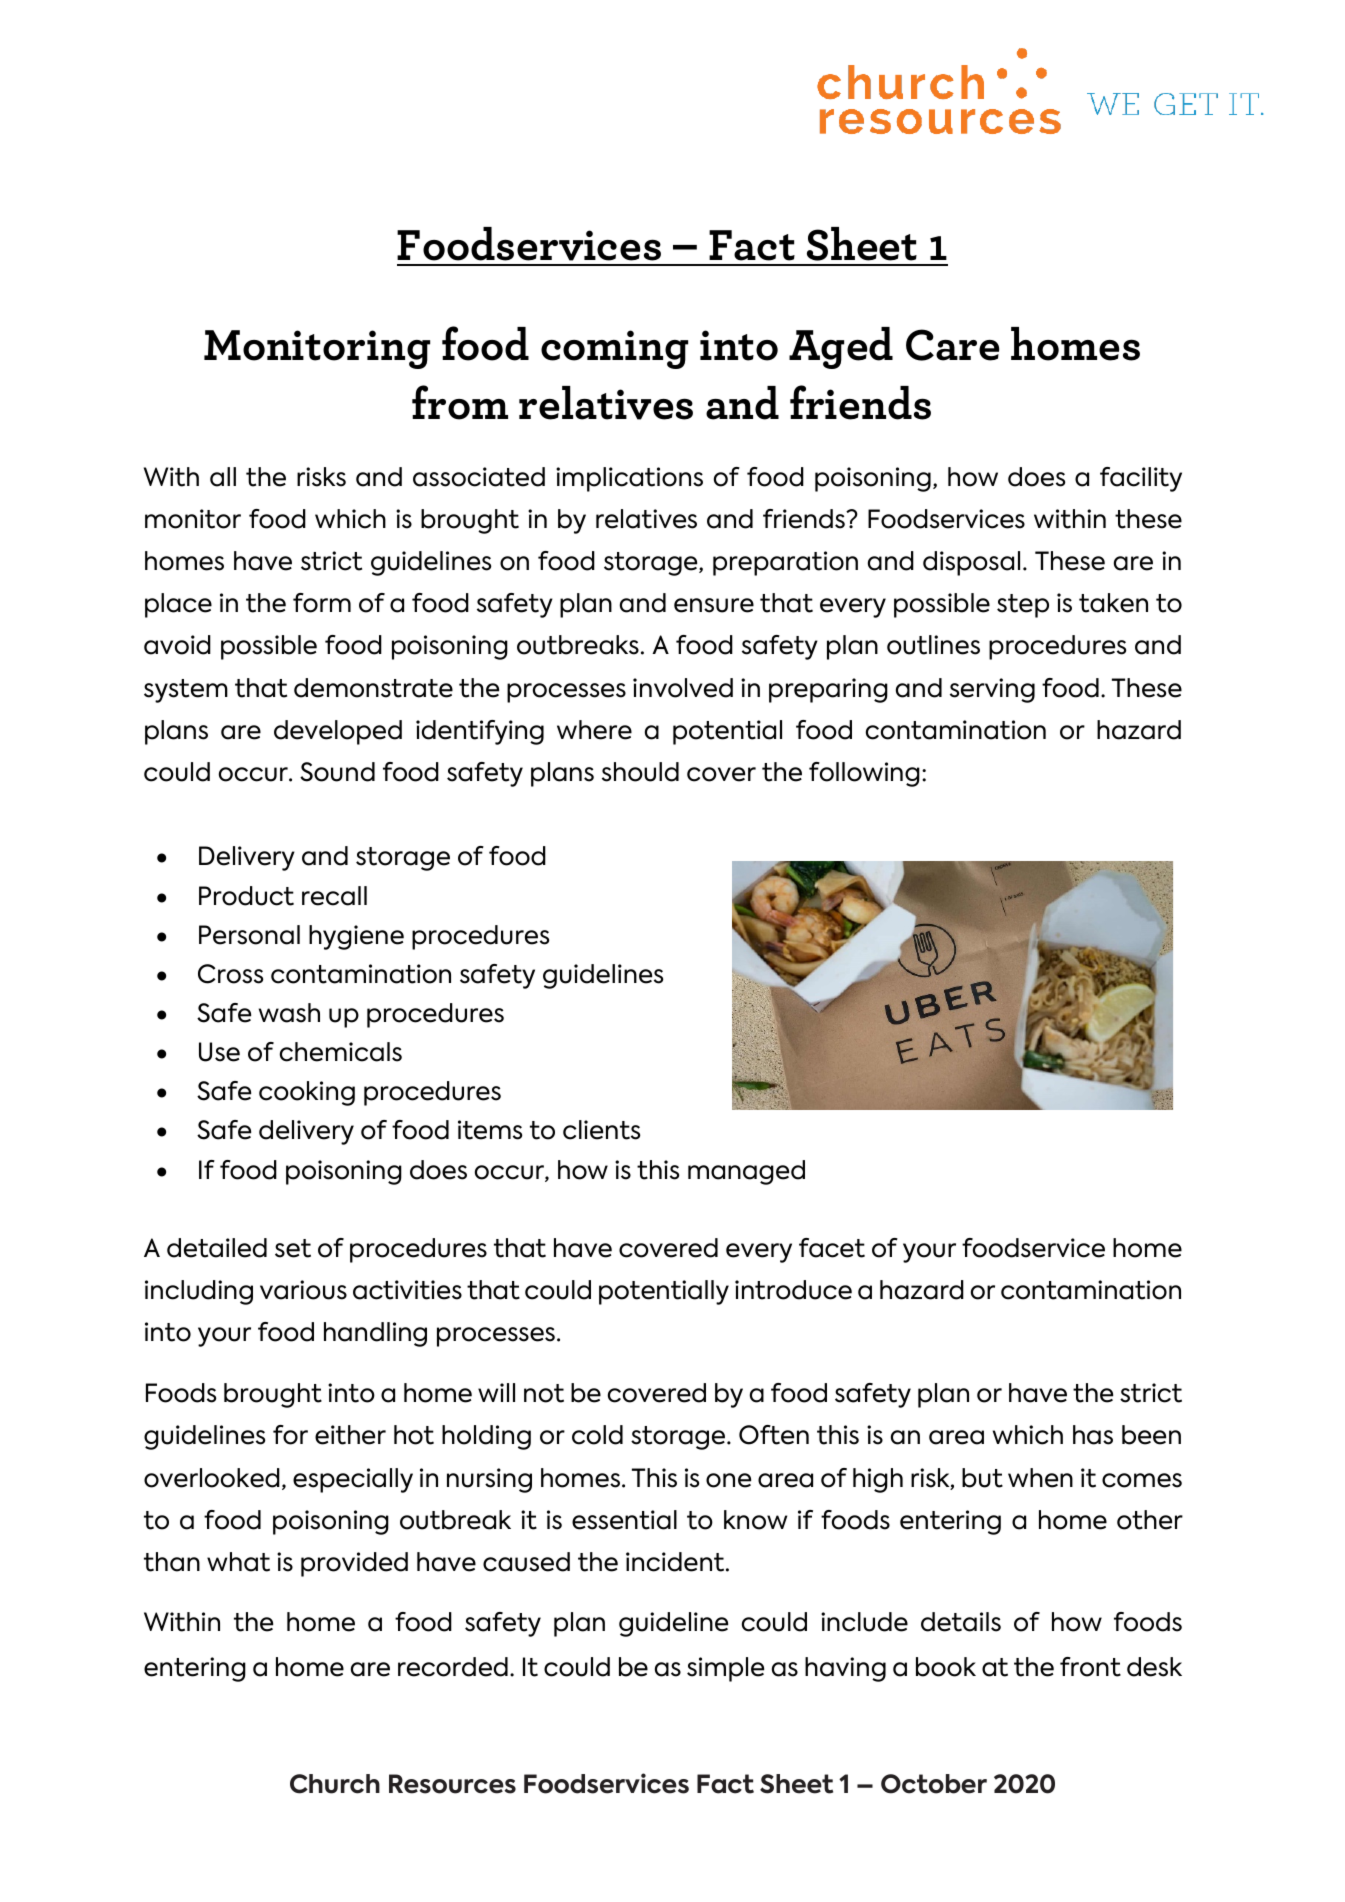  I want to click on cooking, so click(307, 1093).
